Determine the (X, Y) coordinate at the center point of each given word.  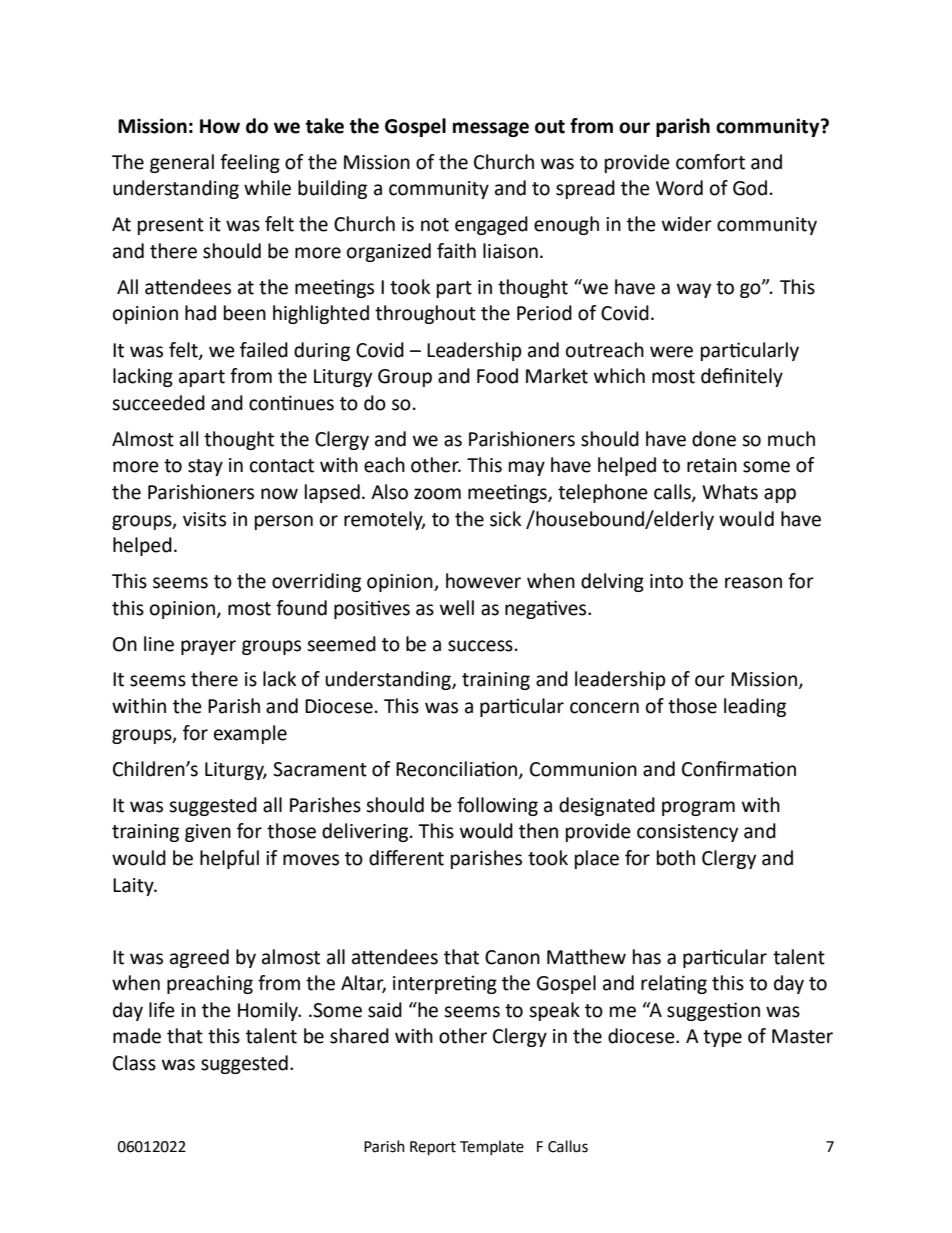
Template (492, 1147)
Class (134, 1063)
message (491, 129)
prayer (208, 647)
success (480, 646)
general (182, 163)
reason (753, 583)
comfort (710, 162)
